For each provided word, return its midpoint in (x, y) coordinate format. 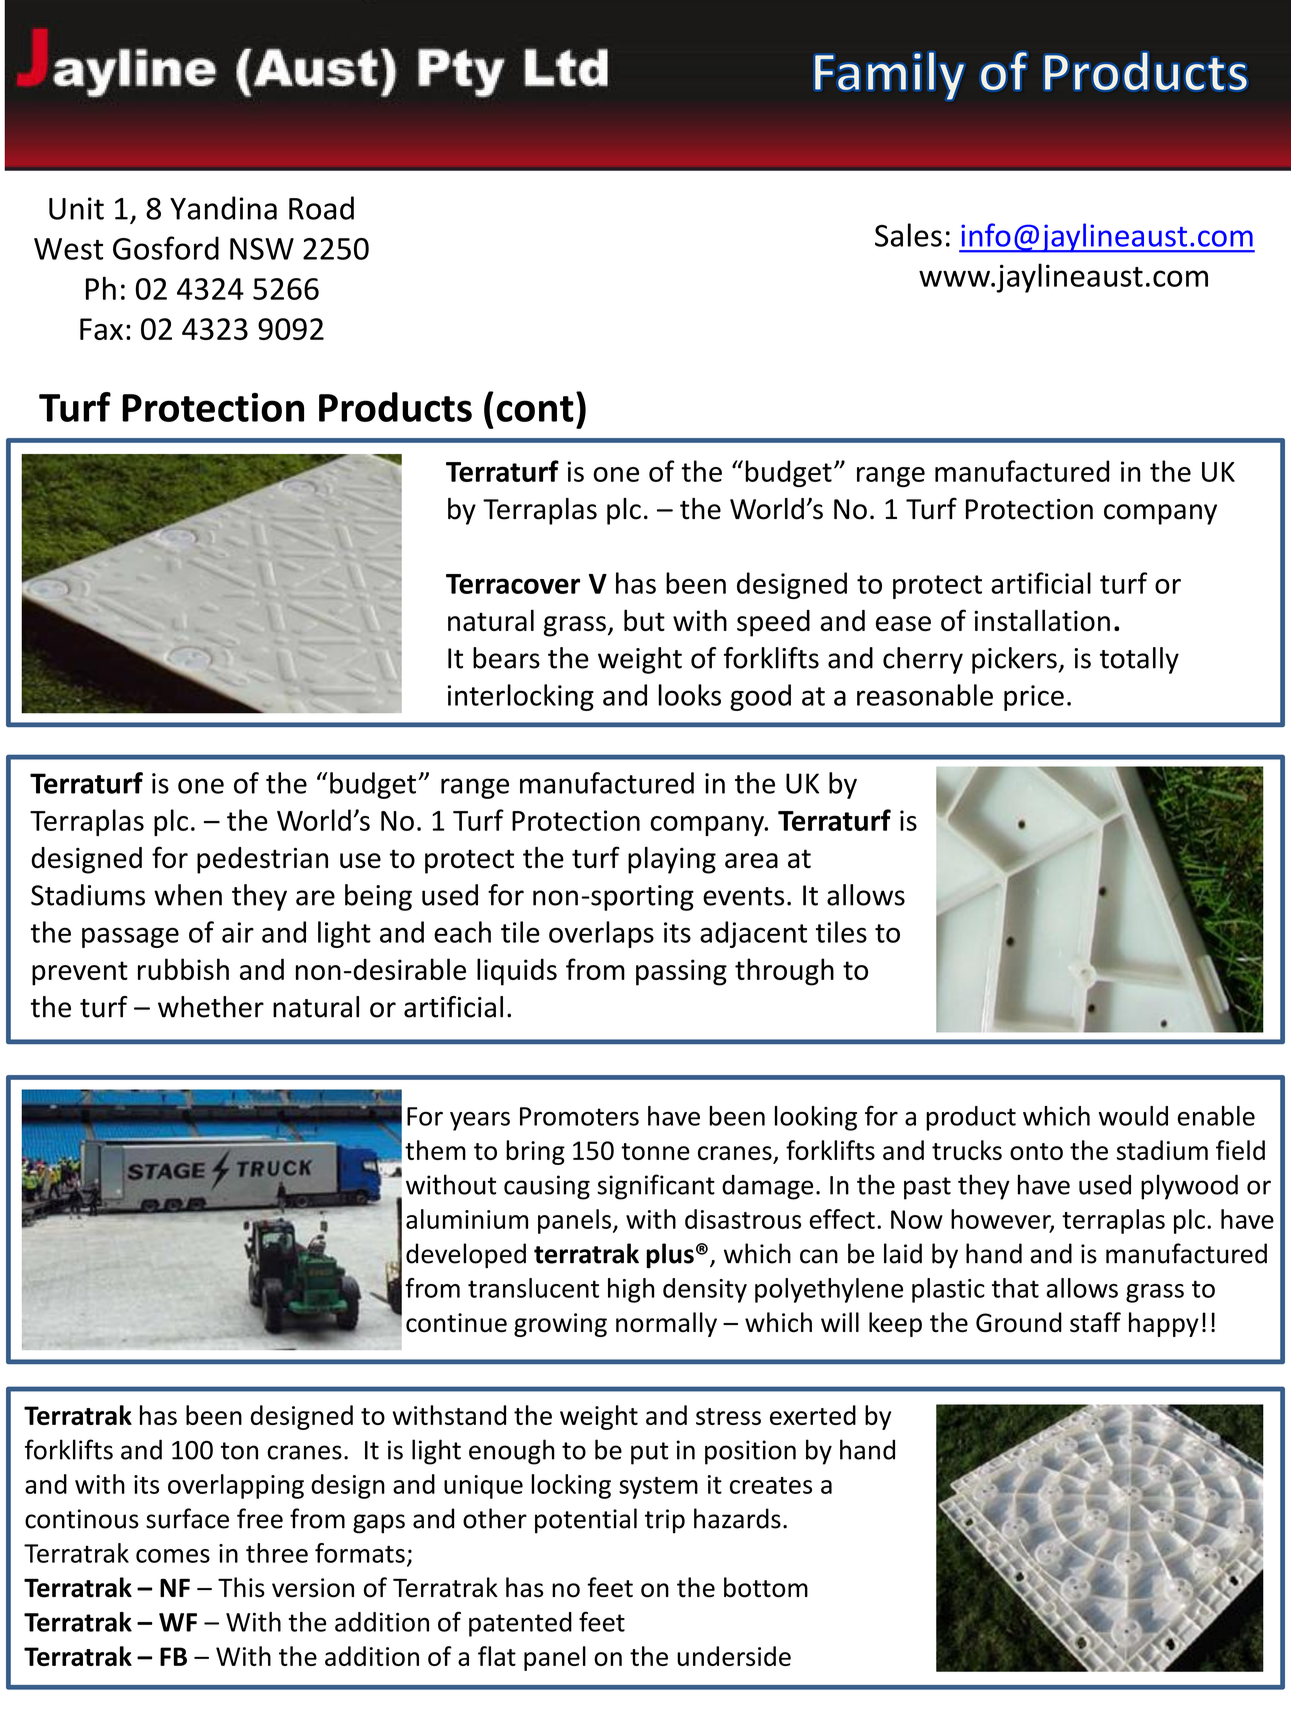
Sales (908, 235)
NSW (262, 249)
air (238, 932)
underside (734, 1656)
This (241, 1587)
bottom (766, 1587)
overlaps (601, 934)
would (1133, 1116)
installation (1042, 620)
